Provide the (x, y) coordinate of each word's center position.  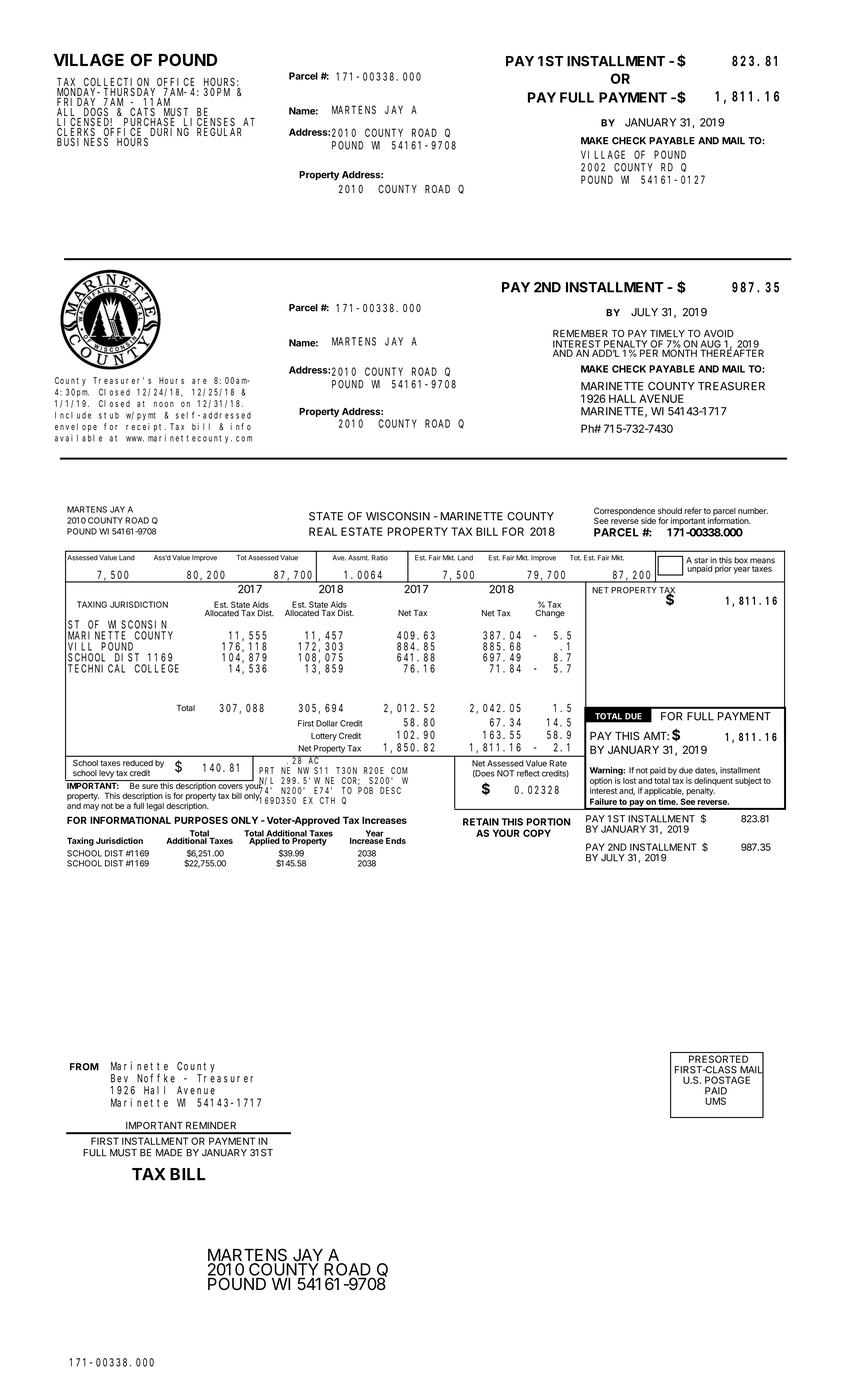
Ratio (379, 558)
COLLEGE (156, 668)
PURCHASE (151, 123)
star (701, 561)
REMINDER (211, 1125)
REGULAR (219, 131)
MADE (169, 1153)
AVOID (719, 334)
